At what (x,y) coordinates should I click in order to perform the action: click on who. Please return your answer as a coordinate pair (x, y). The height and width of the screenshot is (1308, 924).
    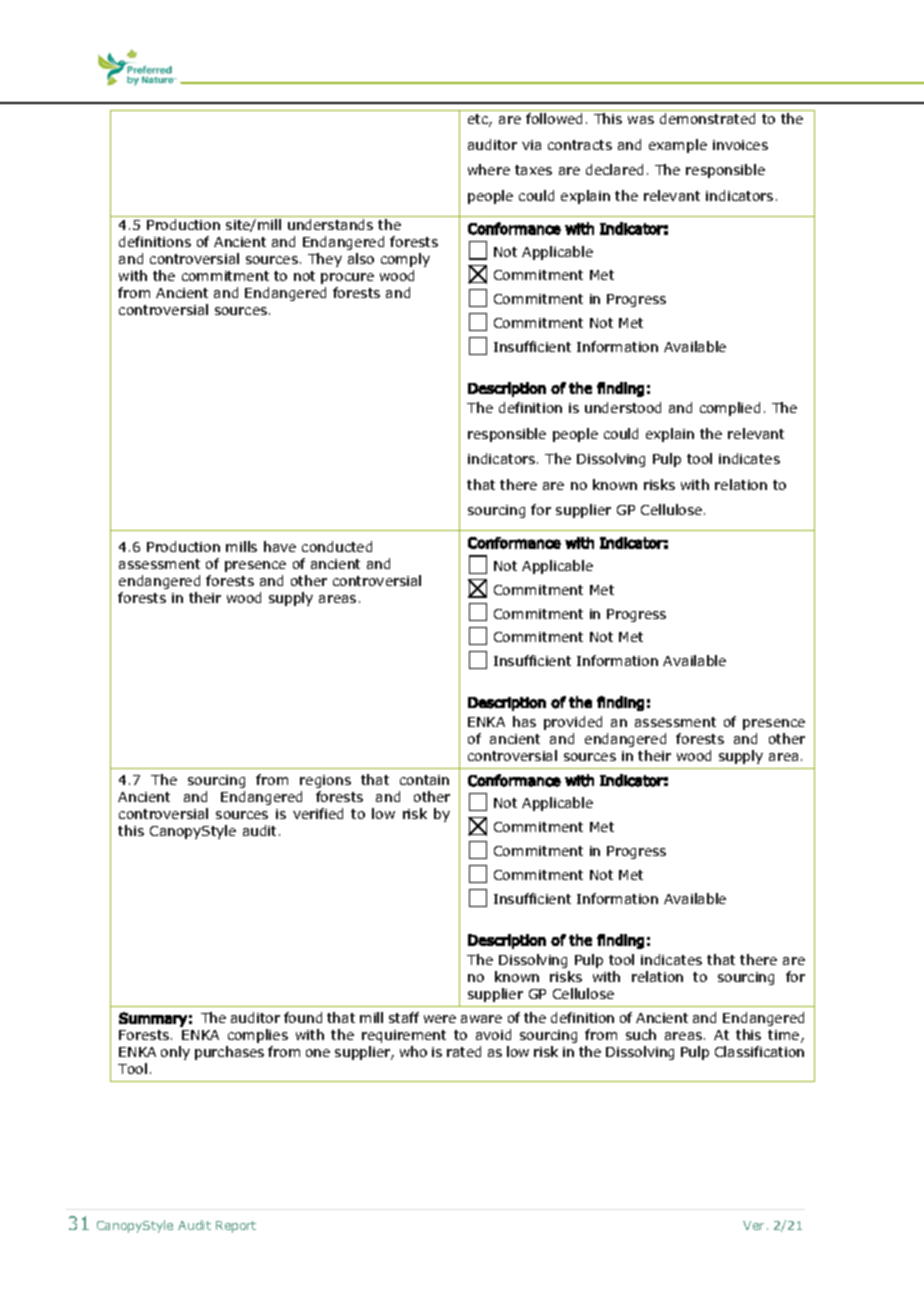
    Looking at the image, I should click on (413, 1051).
